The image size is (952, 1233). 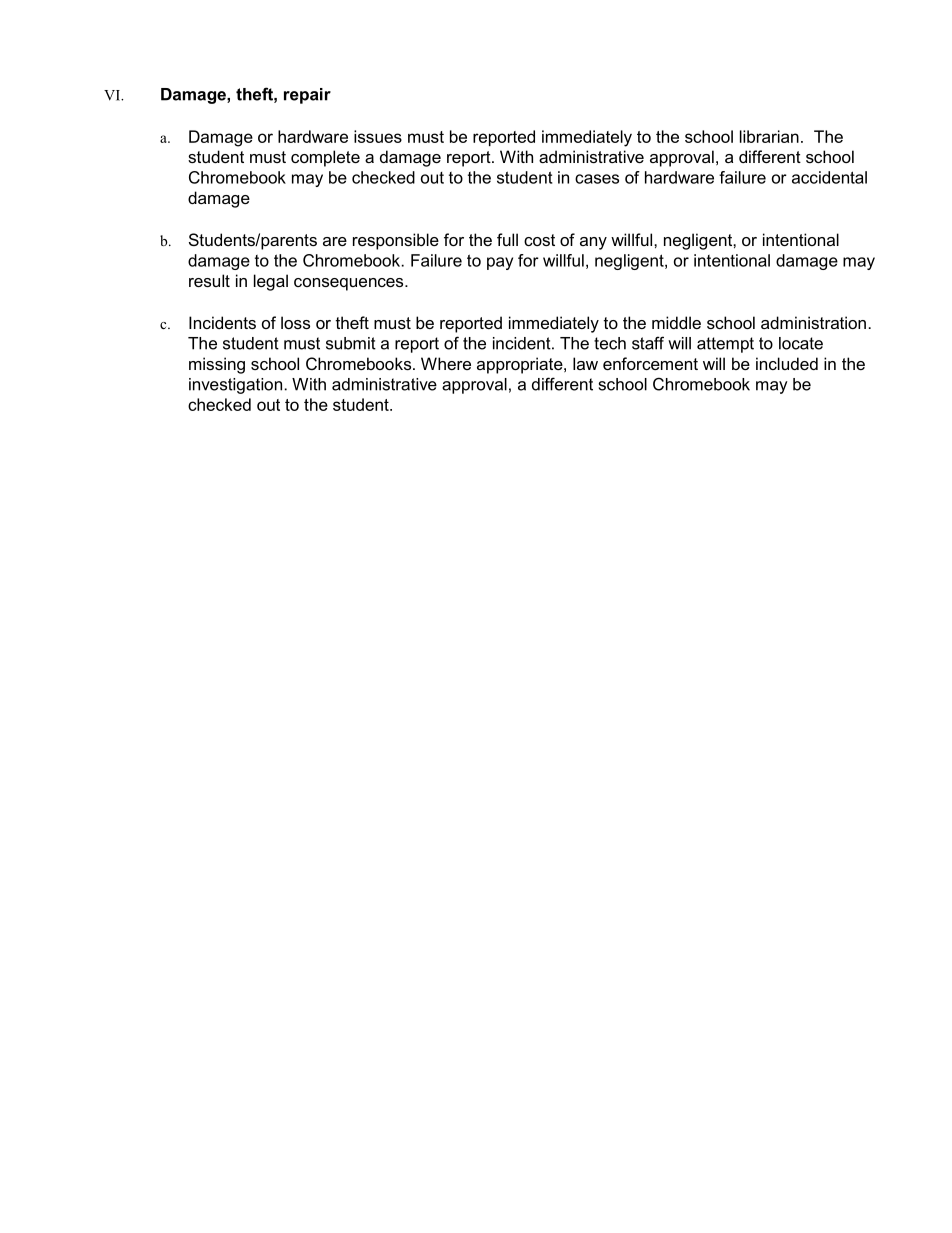 What do you see at coordinates (829, 177) in the screenshot?
I see `accidental` at bounding box center [829, 177].
